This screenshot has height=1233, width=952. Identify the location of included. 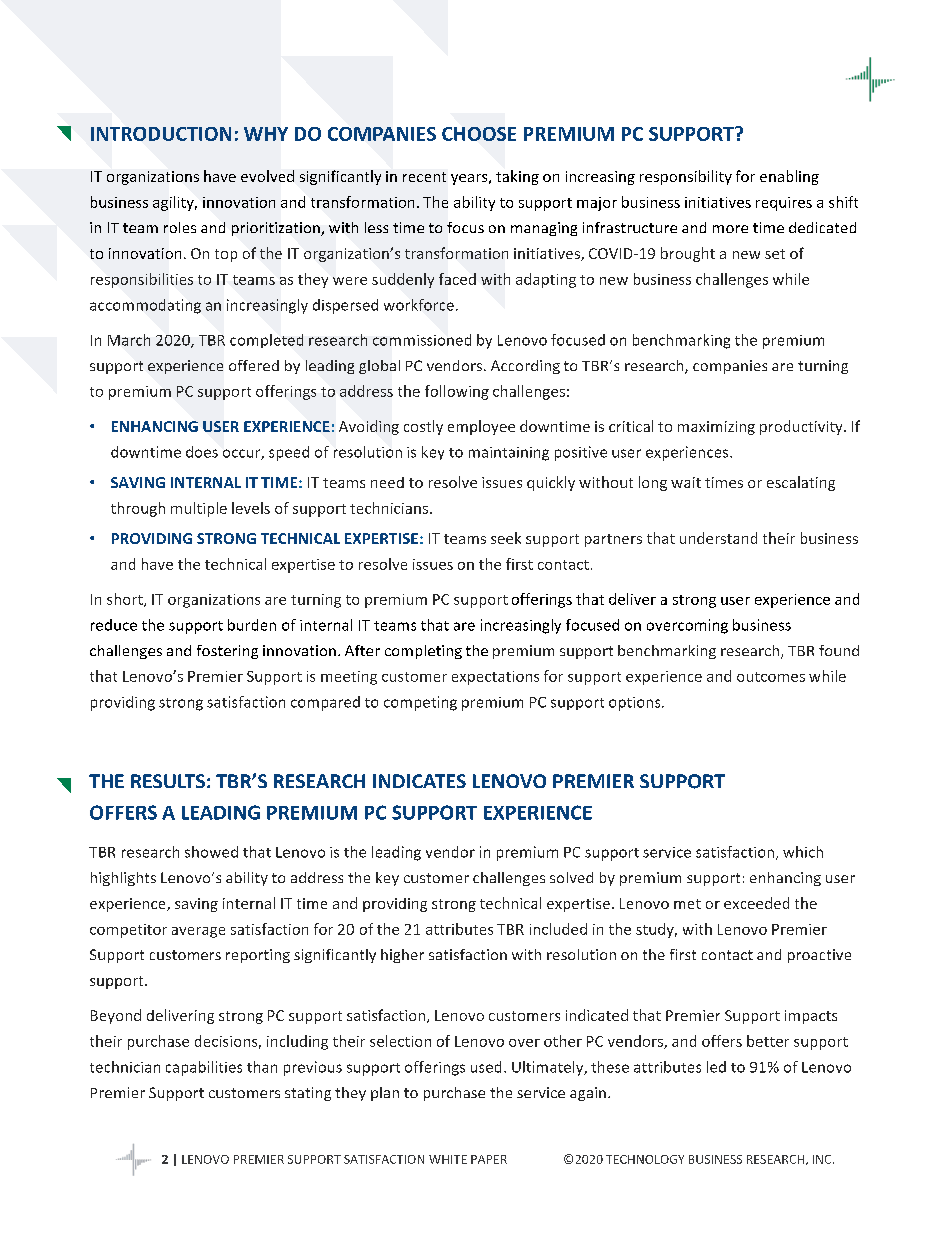
(558, 929).
